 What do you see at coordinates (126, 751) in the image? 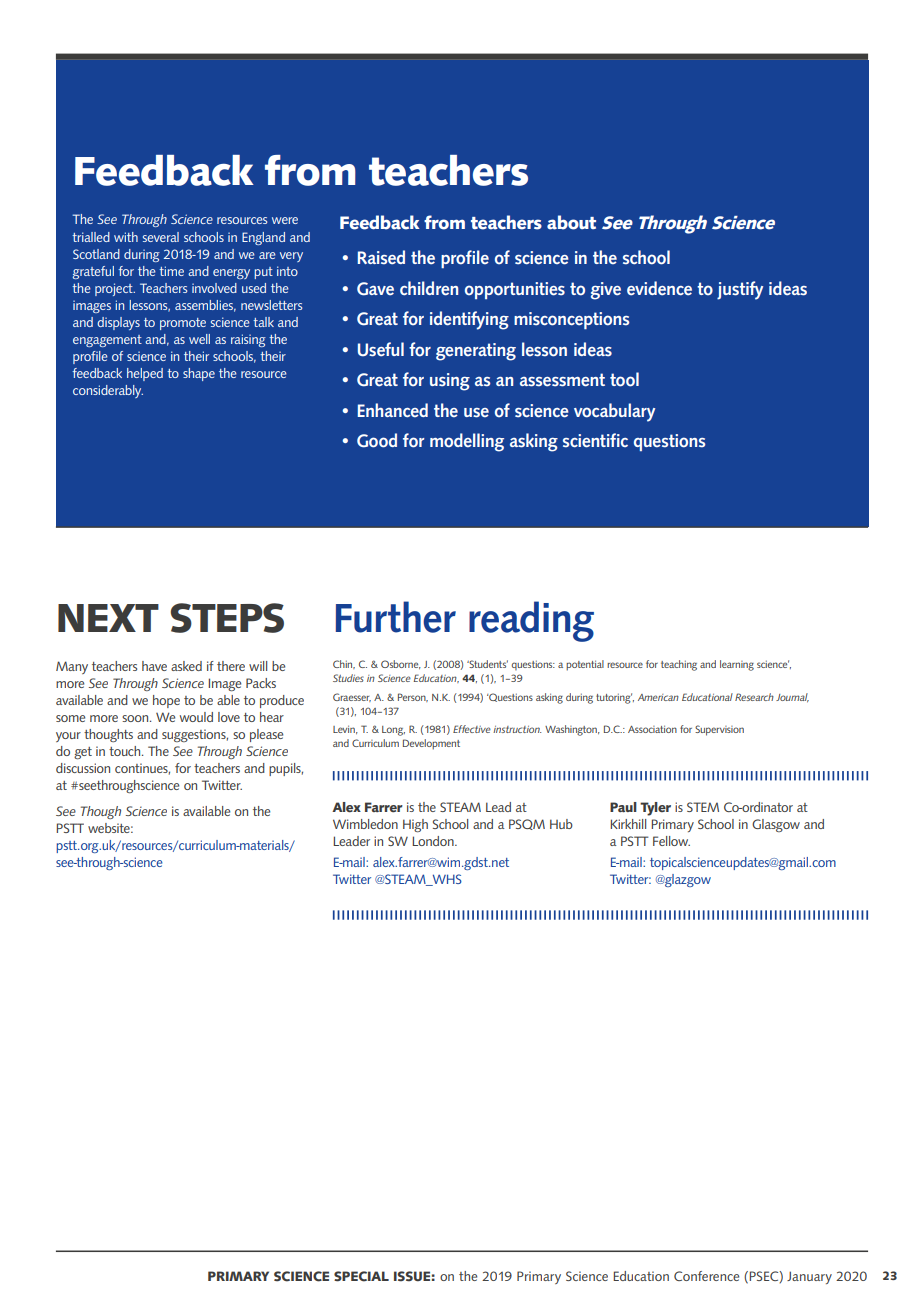
I see `touch` at bounding box center [126, 751].
